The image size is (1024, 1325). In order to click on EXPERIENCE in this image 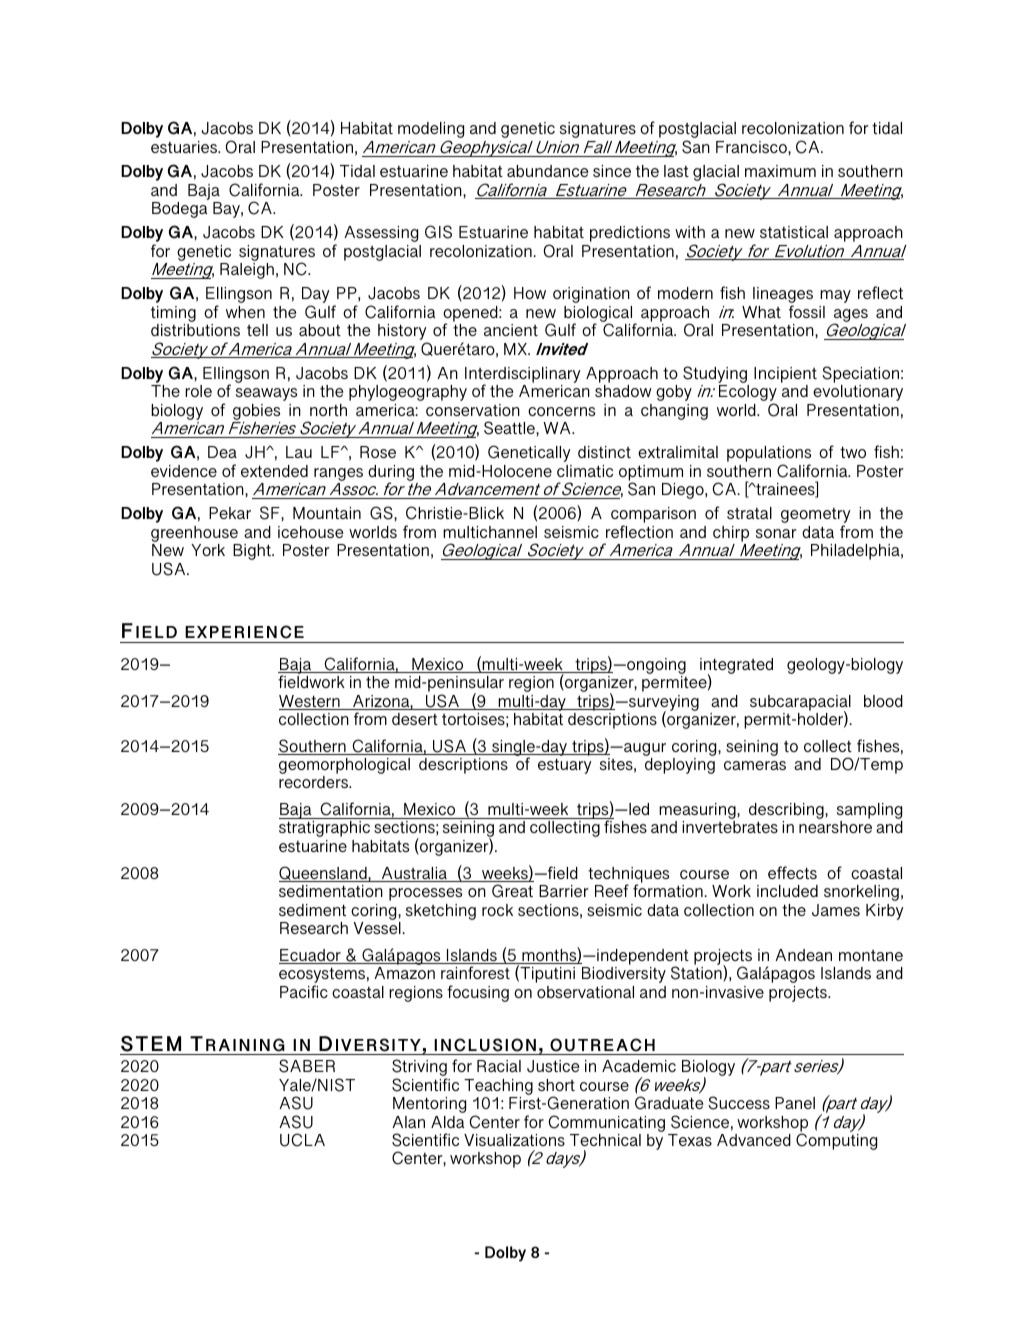, I will do `click(244, 632)`.
